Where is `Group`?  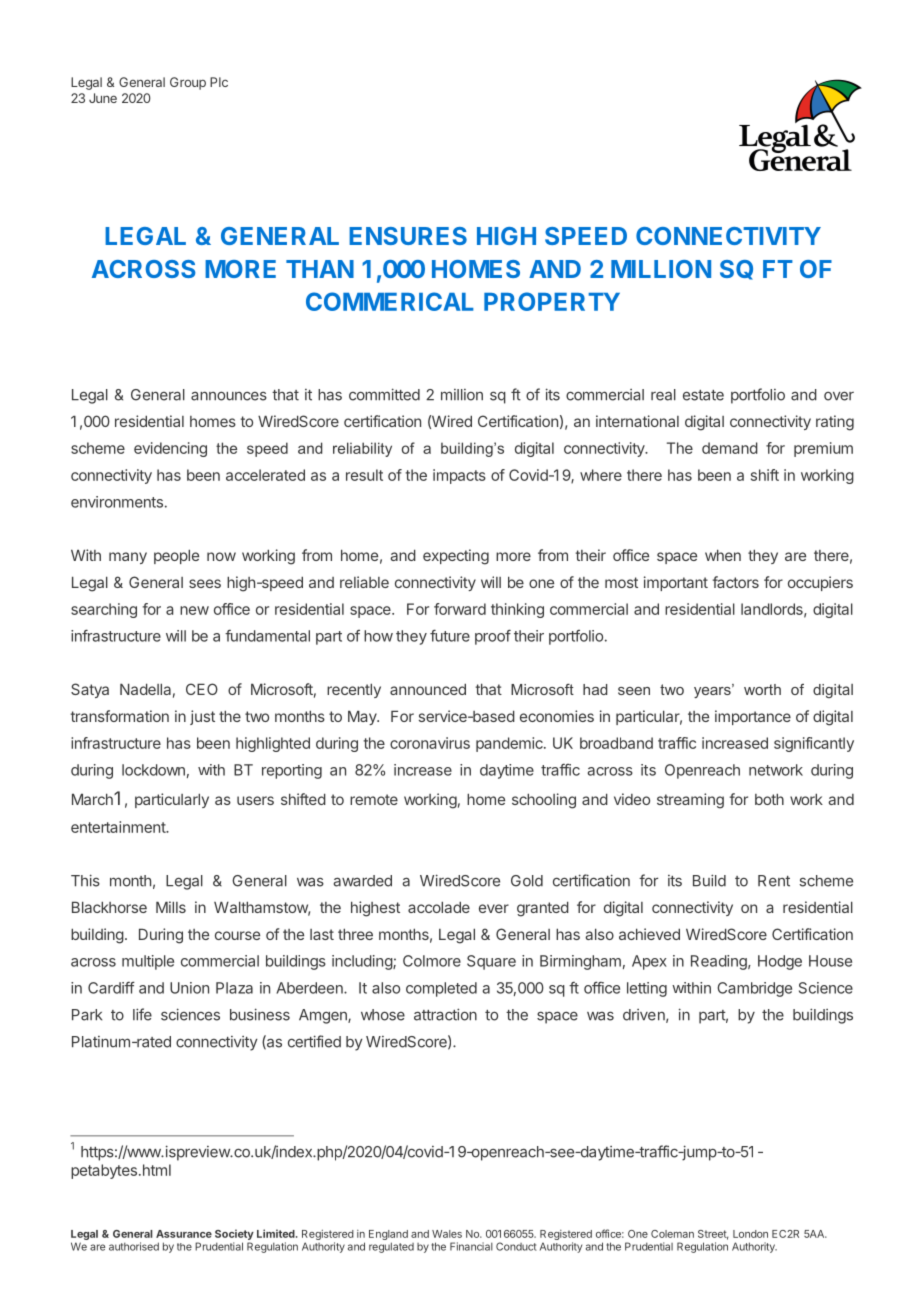 Group is located at coordinates (188, 83).
